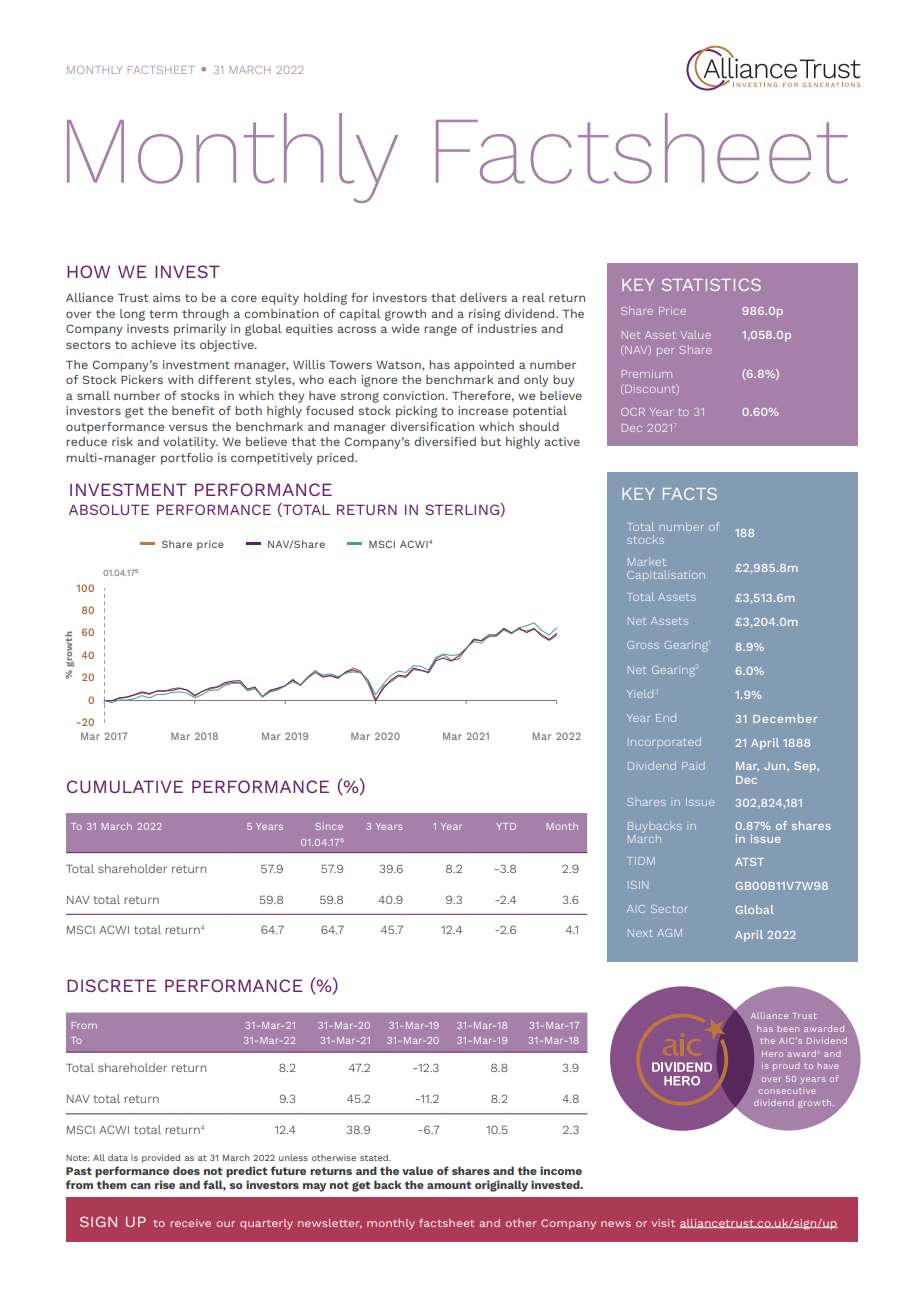 The width and height of the page is (924, 1308). What do you see at coordinates (109, 509) in the page?
I see `ABSOLUTE` at bounding box center [109, 509].
